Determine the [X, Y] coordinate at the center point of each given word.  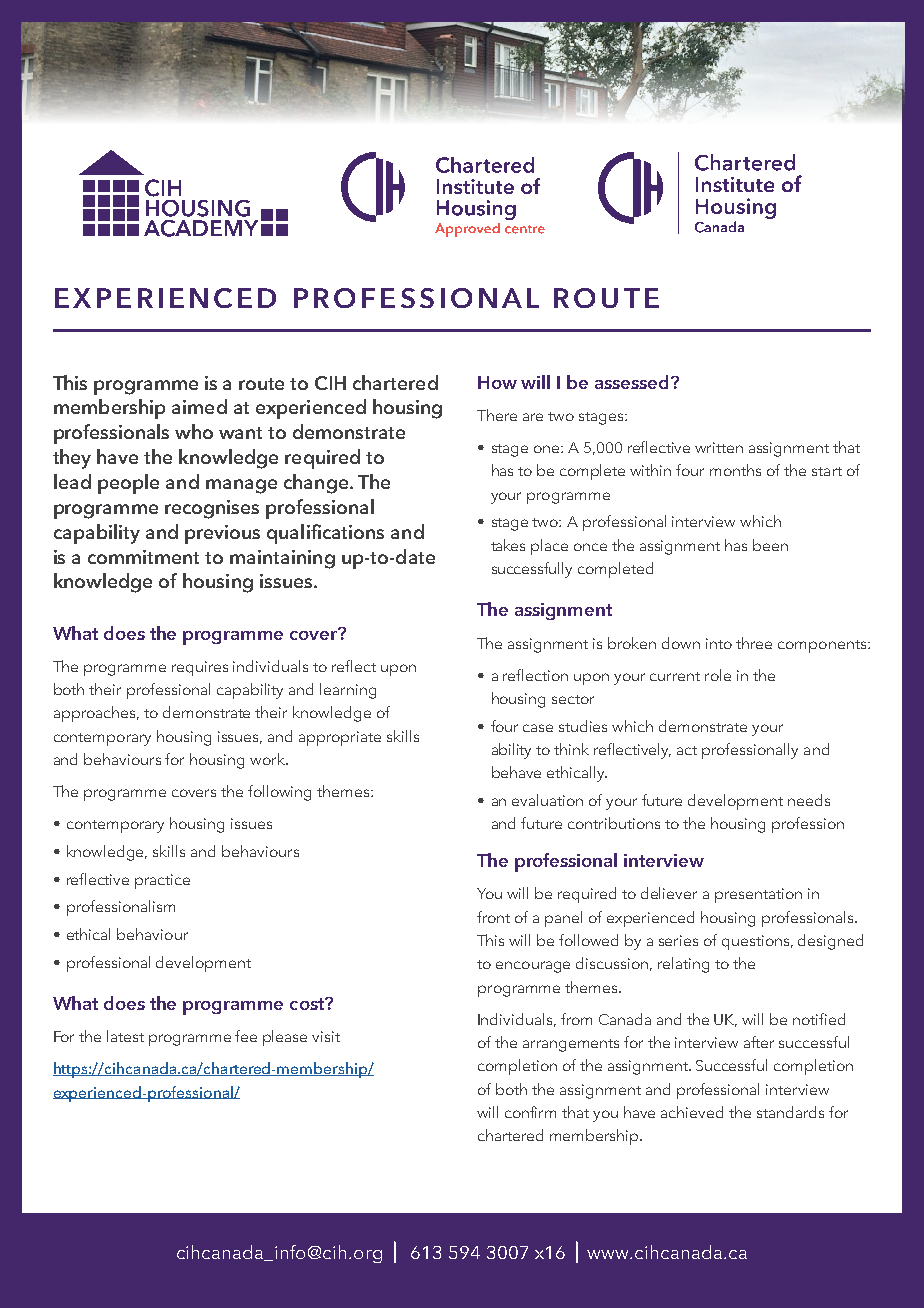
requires [200, 668]
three [754, 643]
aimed [199, 406]
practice [162, 881]
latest [125, 1036]
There [497, 415]
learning [348, 691]
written [719, 447]
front [493, 917]
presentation [758, 895]
